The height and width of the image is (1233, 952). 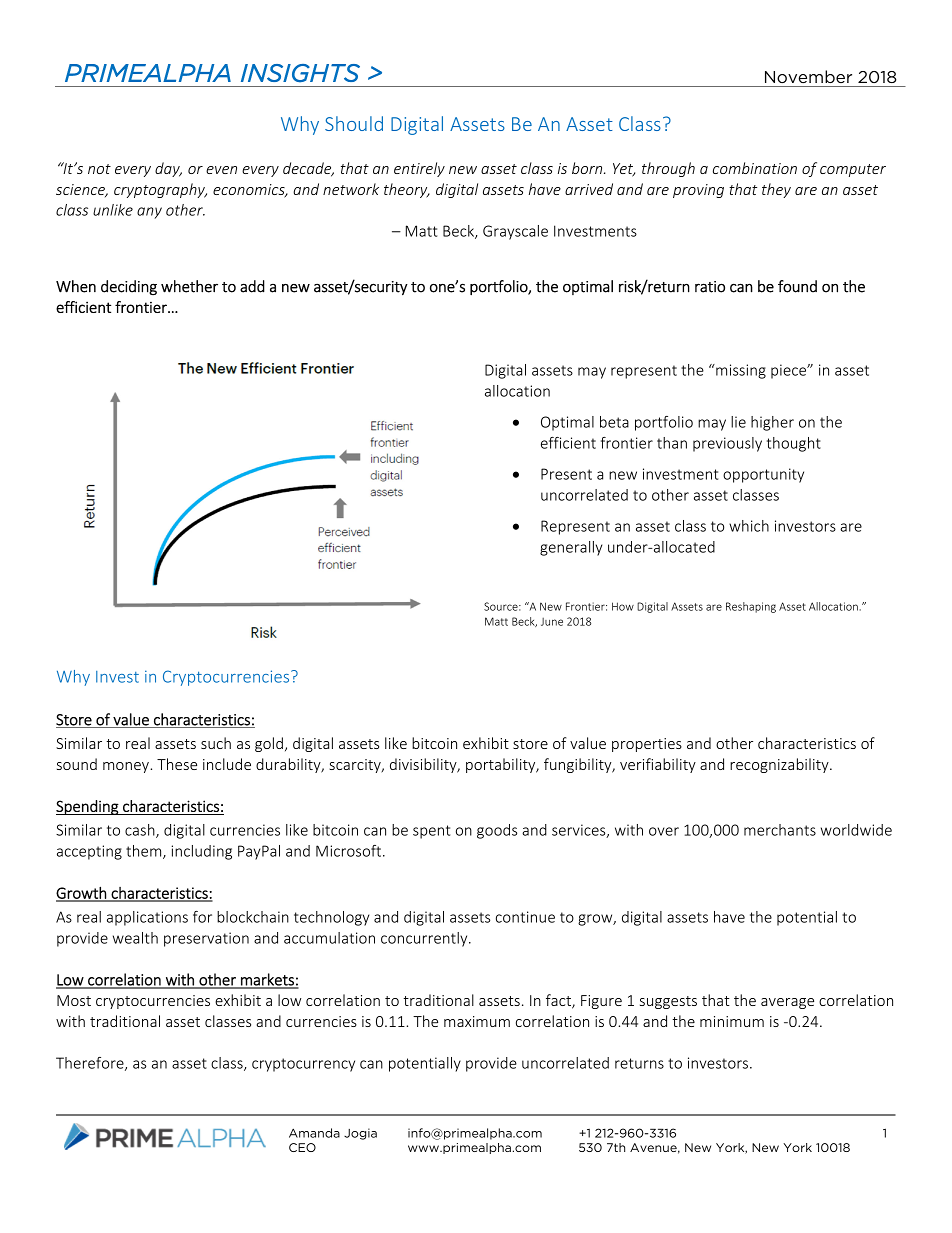 What do you see at coordinates (497, 831) in the image?
I see `goods` at bounding box center [497, 831].
